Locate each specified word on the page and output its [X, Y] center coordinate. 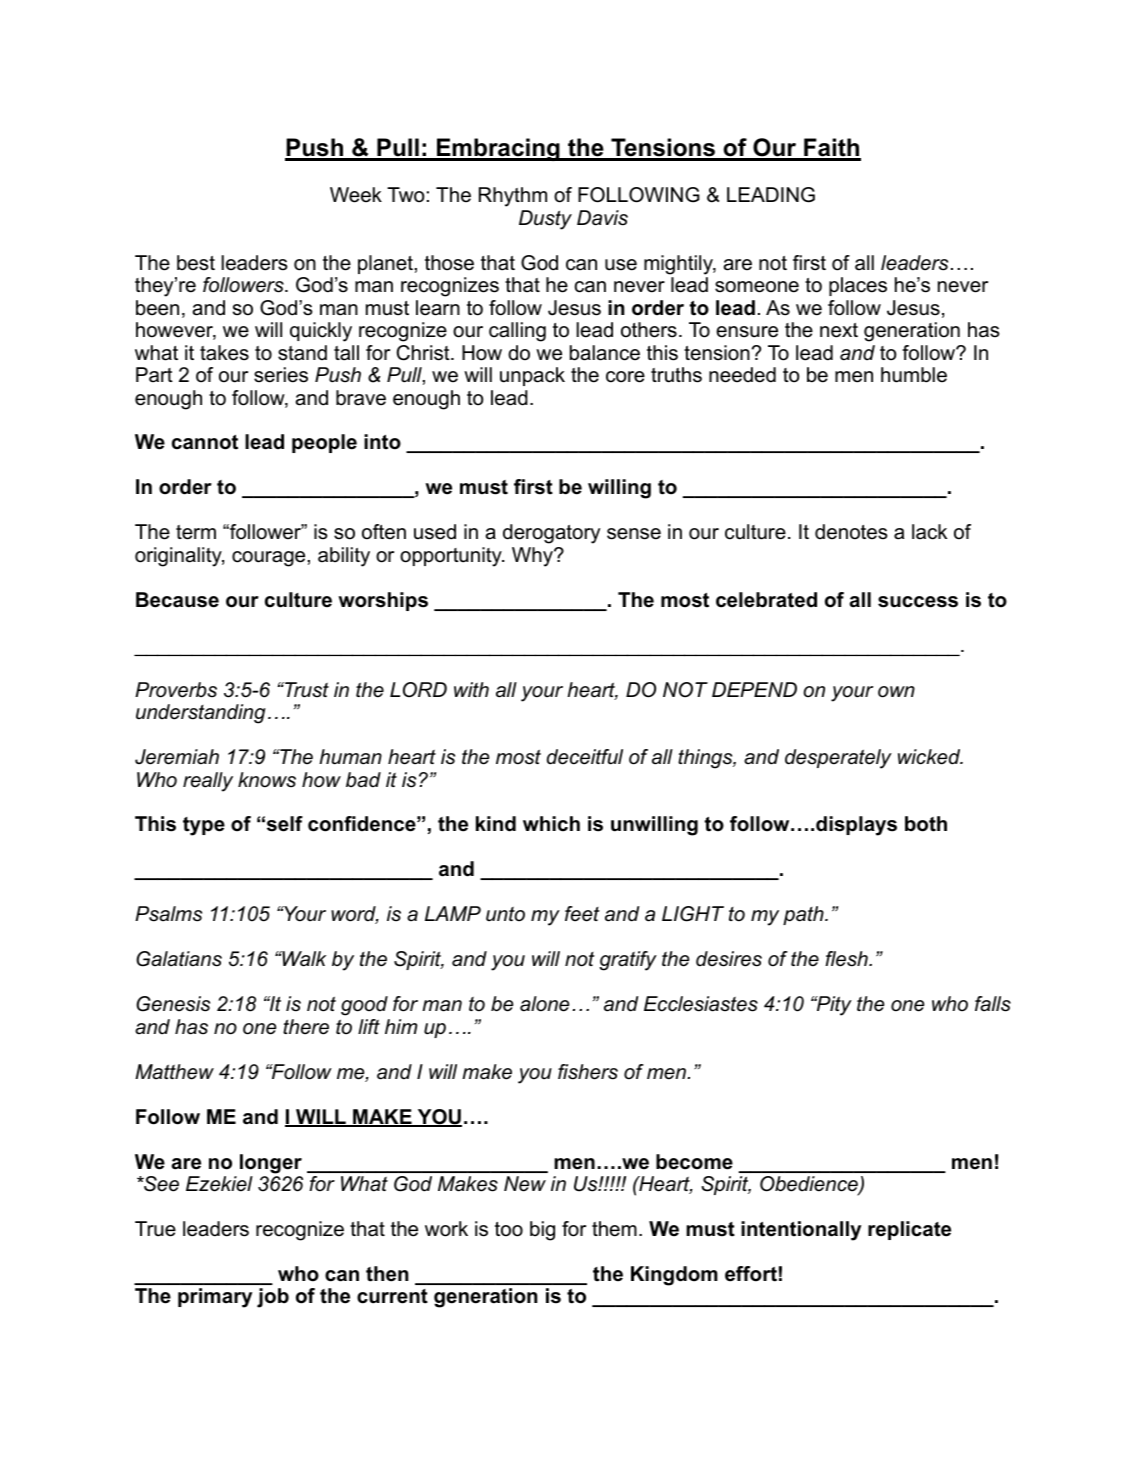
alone [544, 1004]
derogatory [551, 534]
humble [914, 375]
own [896, 692]
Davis [602, 218]
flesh [847, 959]
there [306, 1027]
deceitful [585, 757]
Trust [306, 690]
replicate [909, 1230]
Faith [831, 149]
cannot [205, 442]
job [273, 1298]
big [542, 1231]
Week [356, 195]
